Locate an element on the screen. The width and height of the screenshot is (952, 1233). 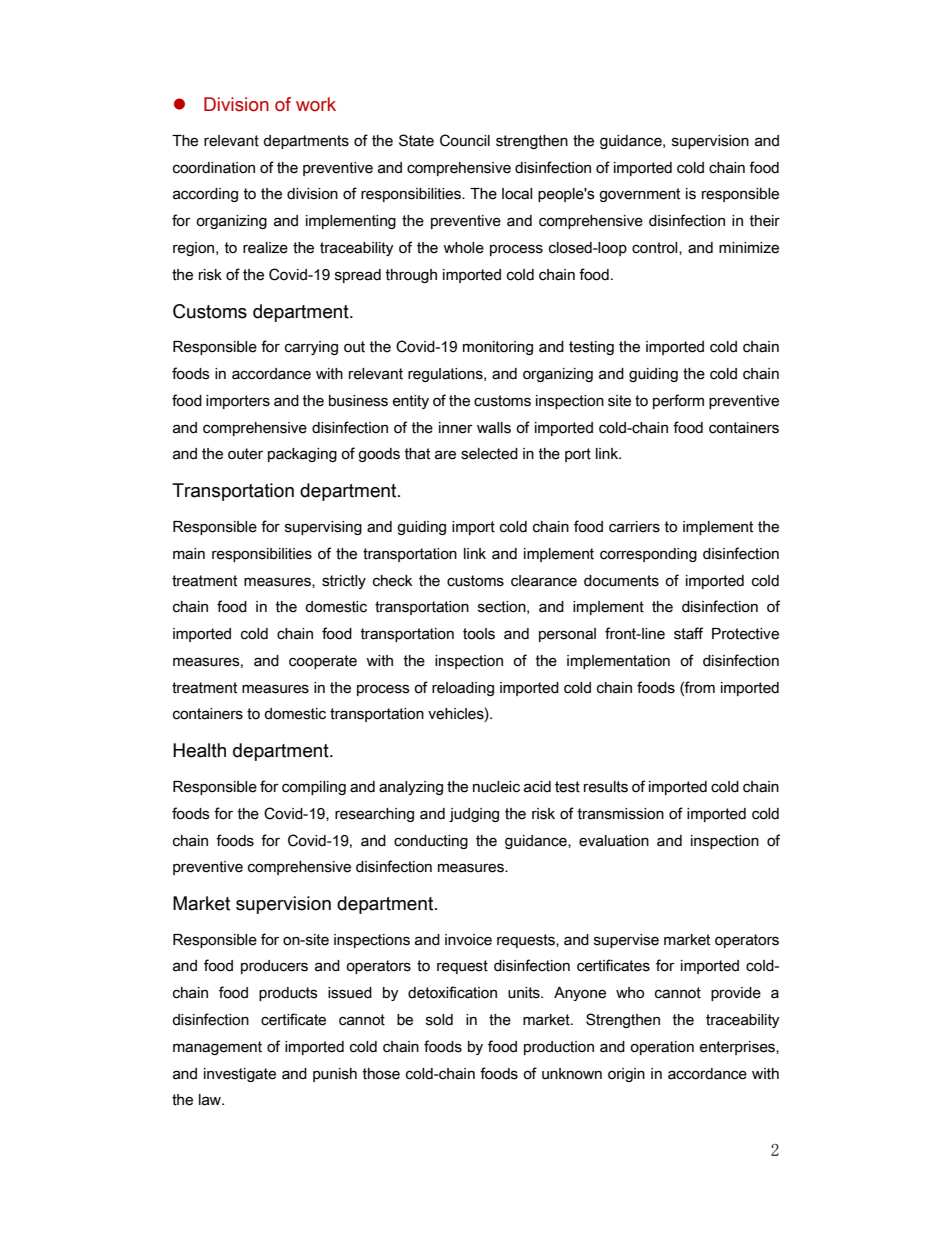
coordination is located at coordinates (214, 168).
